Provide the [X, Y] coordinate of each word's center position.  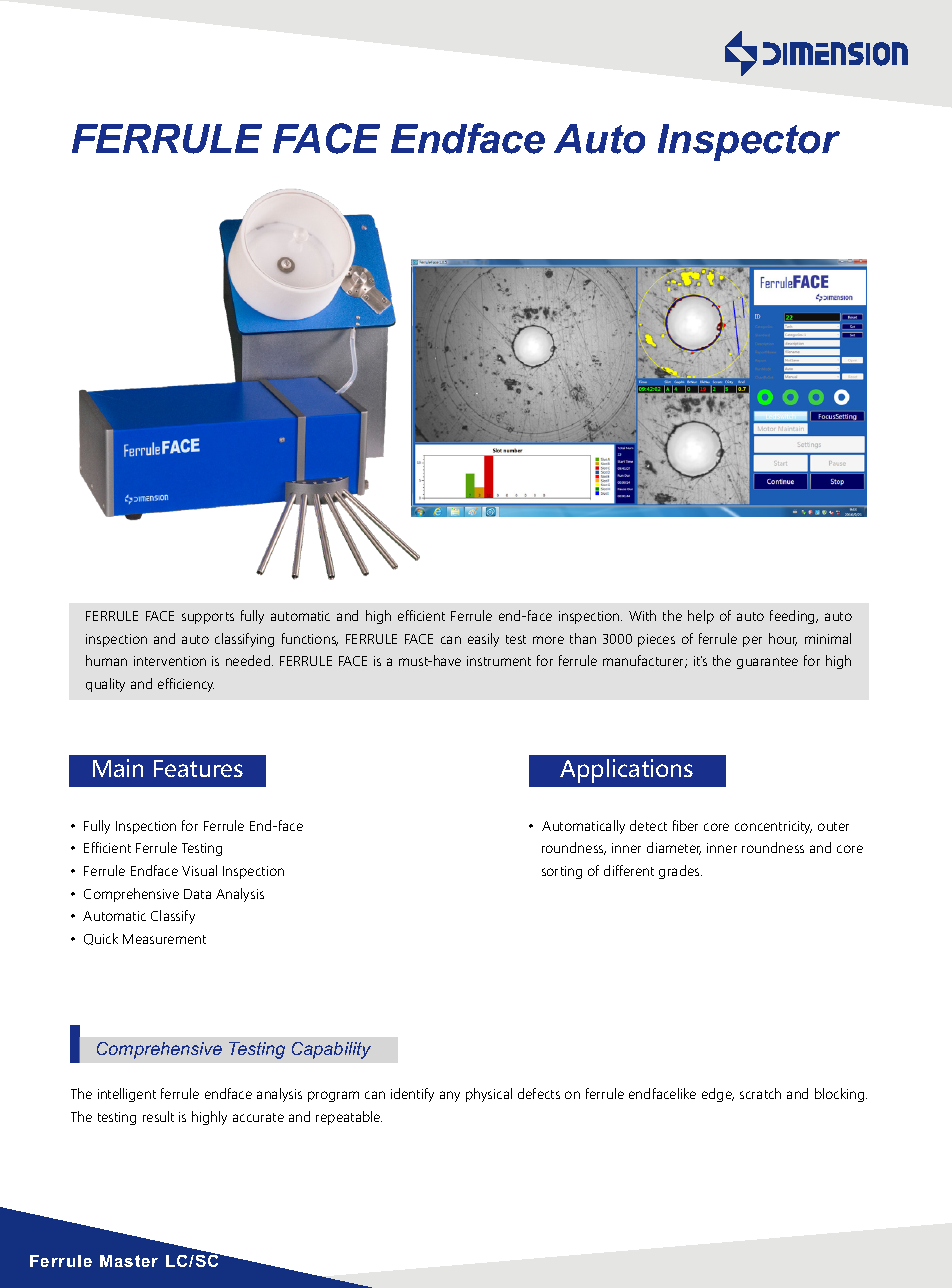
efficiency [186, 685]
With [642, 615]
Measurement [164, 939]
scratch [760, 1093]
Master [129, 1261]
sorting [562, 872]
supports [208, 618]
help [701, 617]
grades [680, 872]
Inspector [749, 142]
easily [483, 640]
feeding [793, 617]
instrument [499, 661]
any [450, 1096]
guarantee [767, 663]
